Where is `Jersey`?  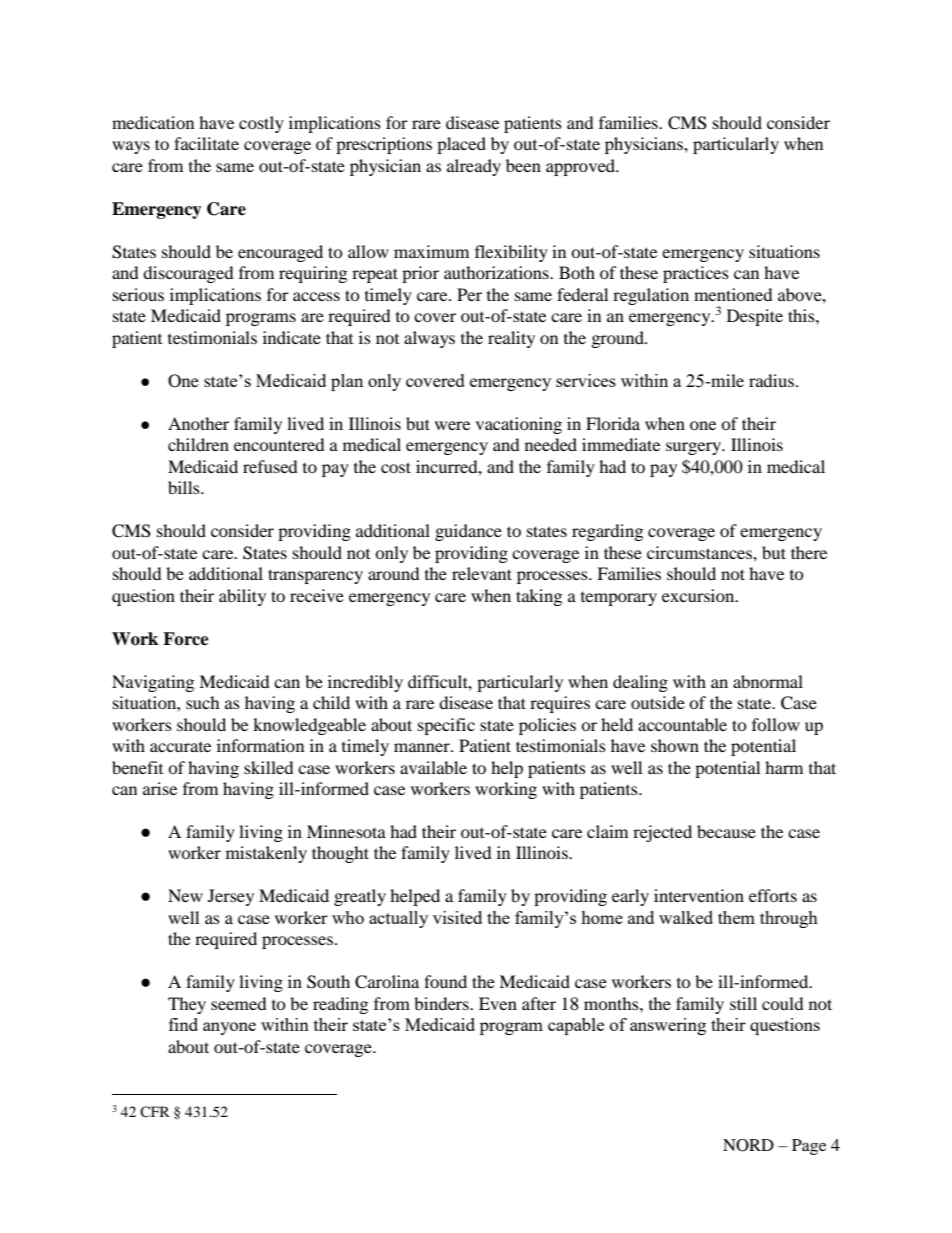
Jersey is located at coordinates (231, 897).
